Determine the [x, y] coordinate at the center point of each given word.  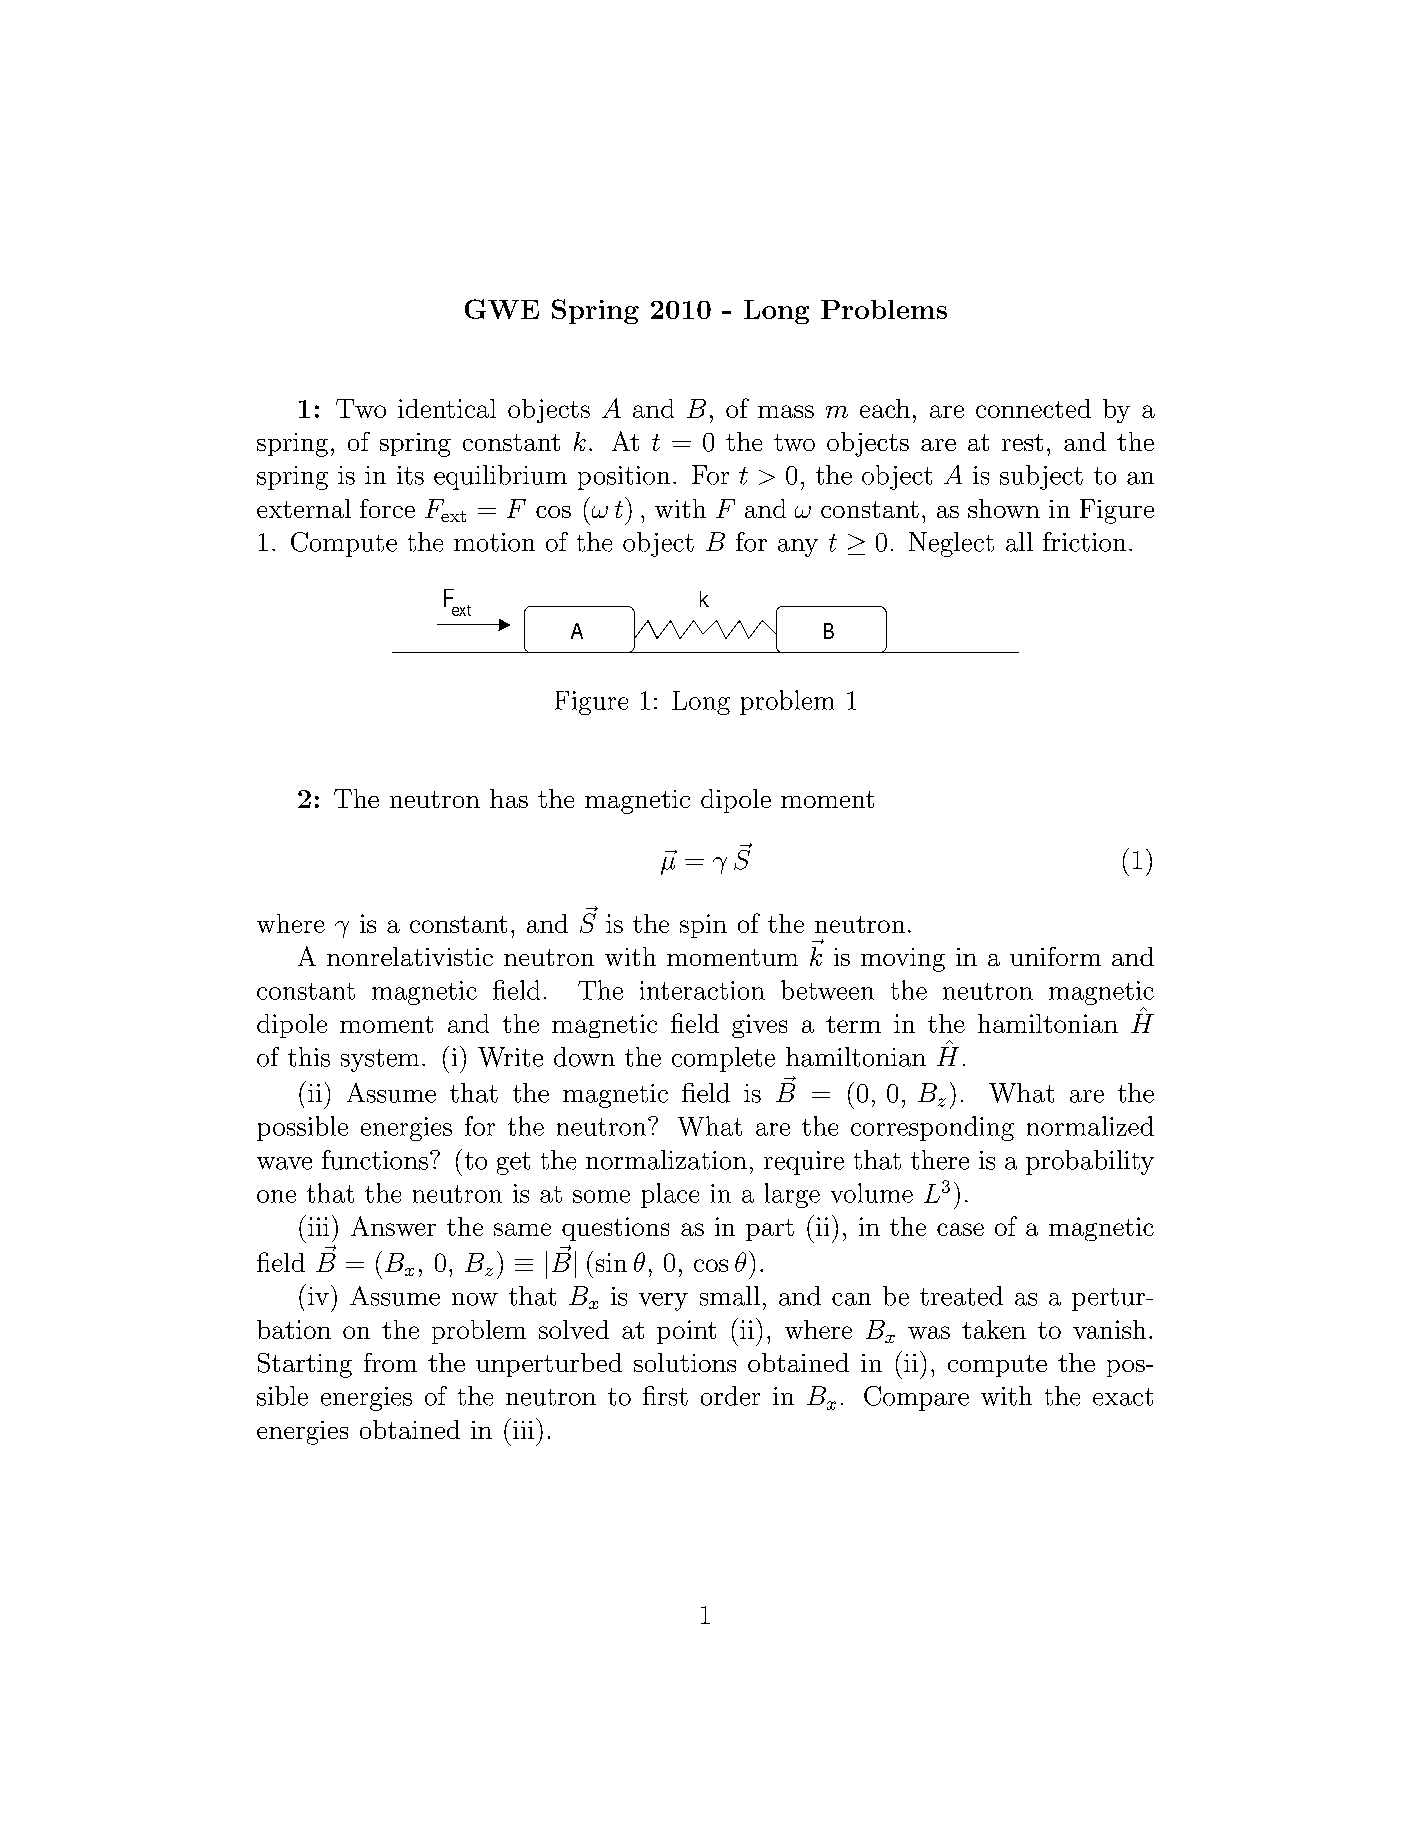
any [798, 548]
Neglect [951, 544]
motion [494, 542]
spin [703, 926]
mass [786, 411]
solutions [685, 1362]
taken [994, 1329]
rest [1022, 442]
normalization [666, 1160]
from [390, 1362]
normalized [1090, 1126]
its [410, 475]
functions [375, 1160]
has [509, 798]
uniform [1055, 956]
